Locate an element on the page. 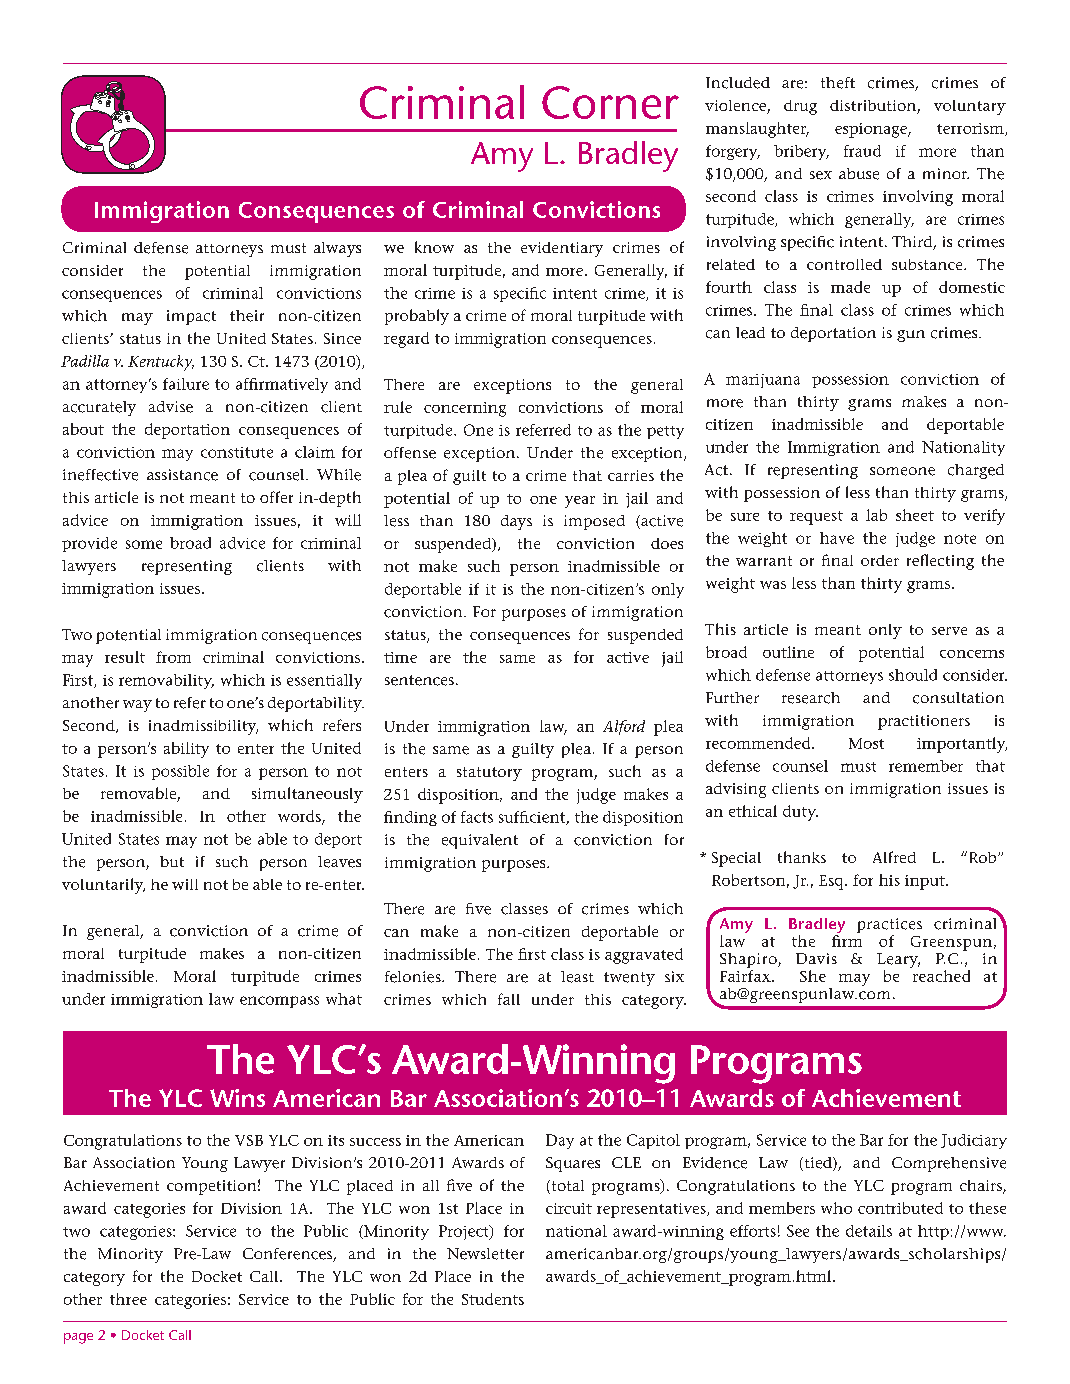  practitioners is located at coordinates (924, 722).
